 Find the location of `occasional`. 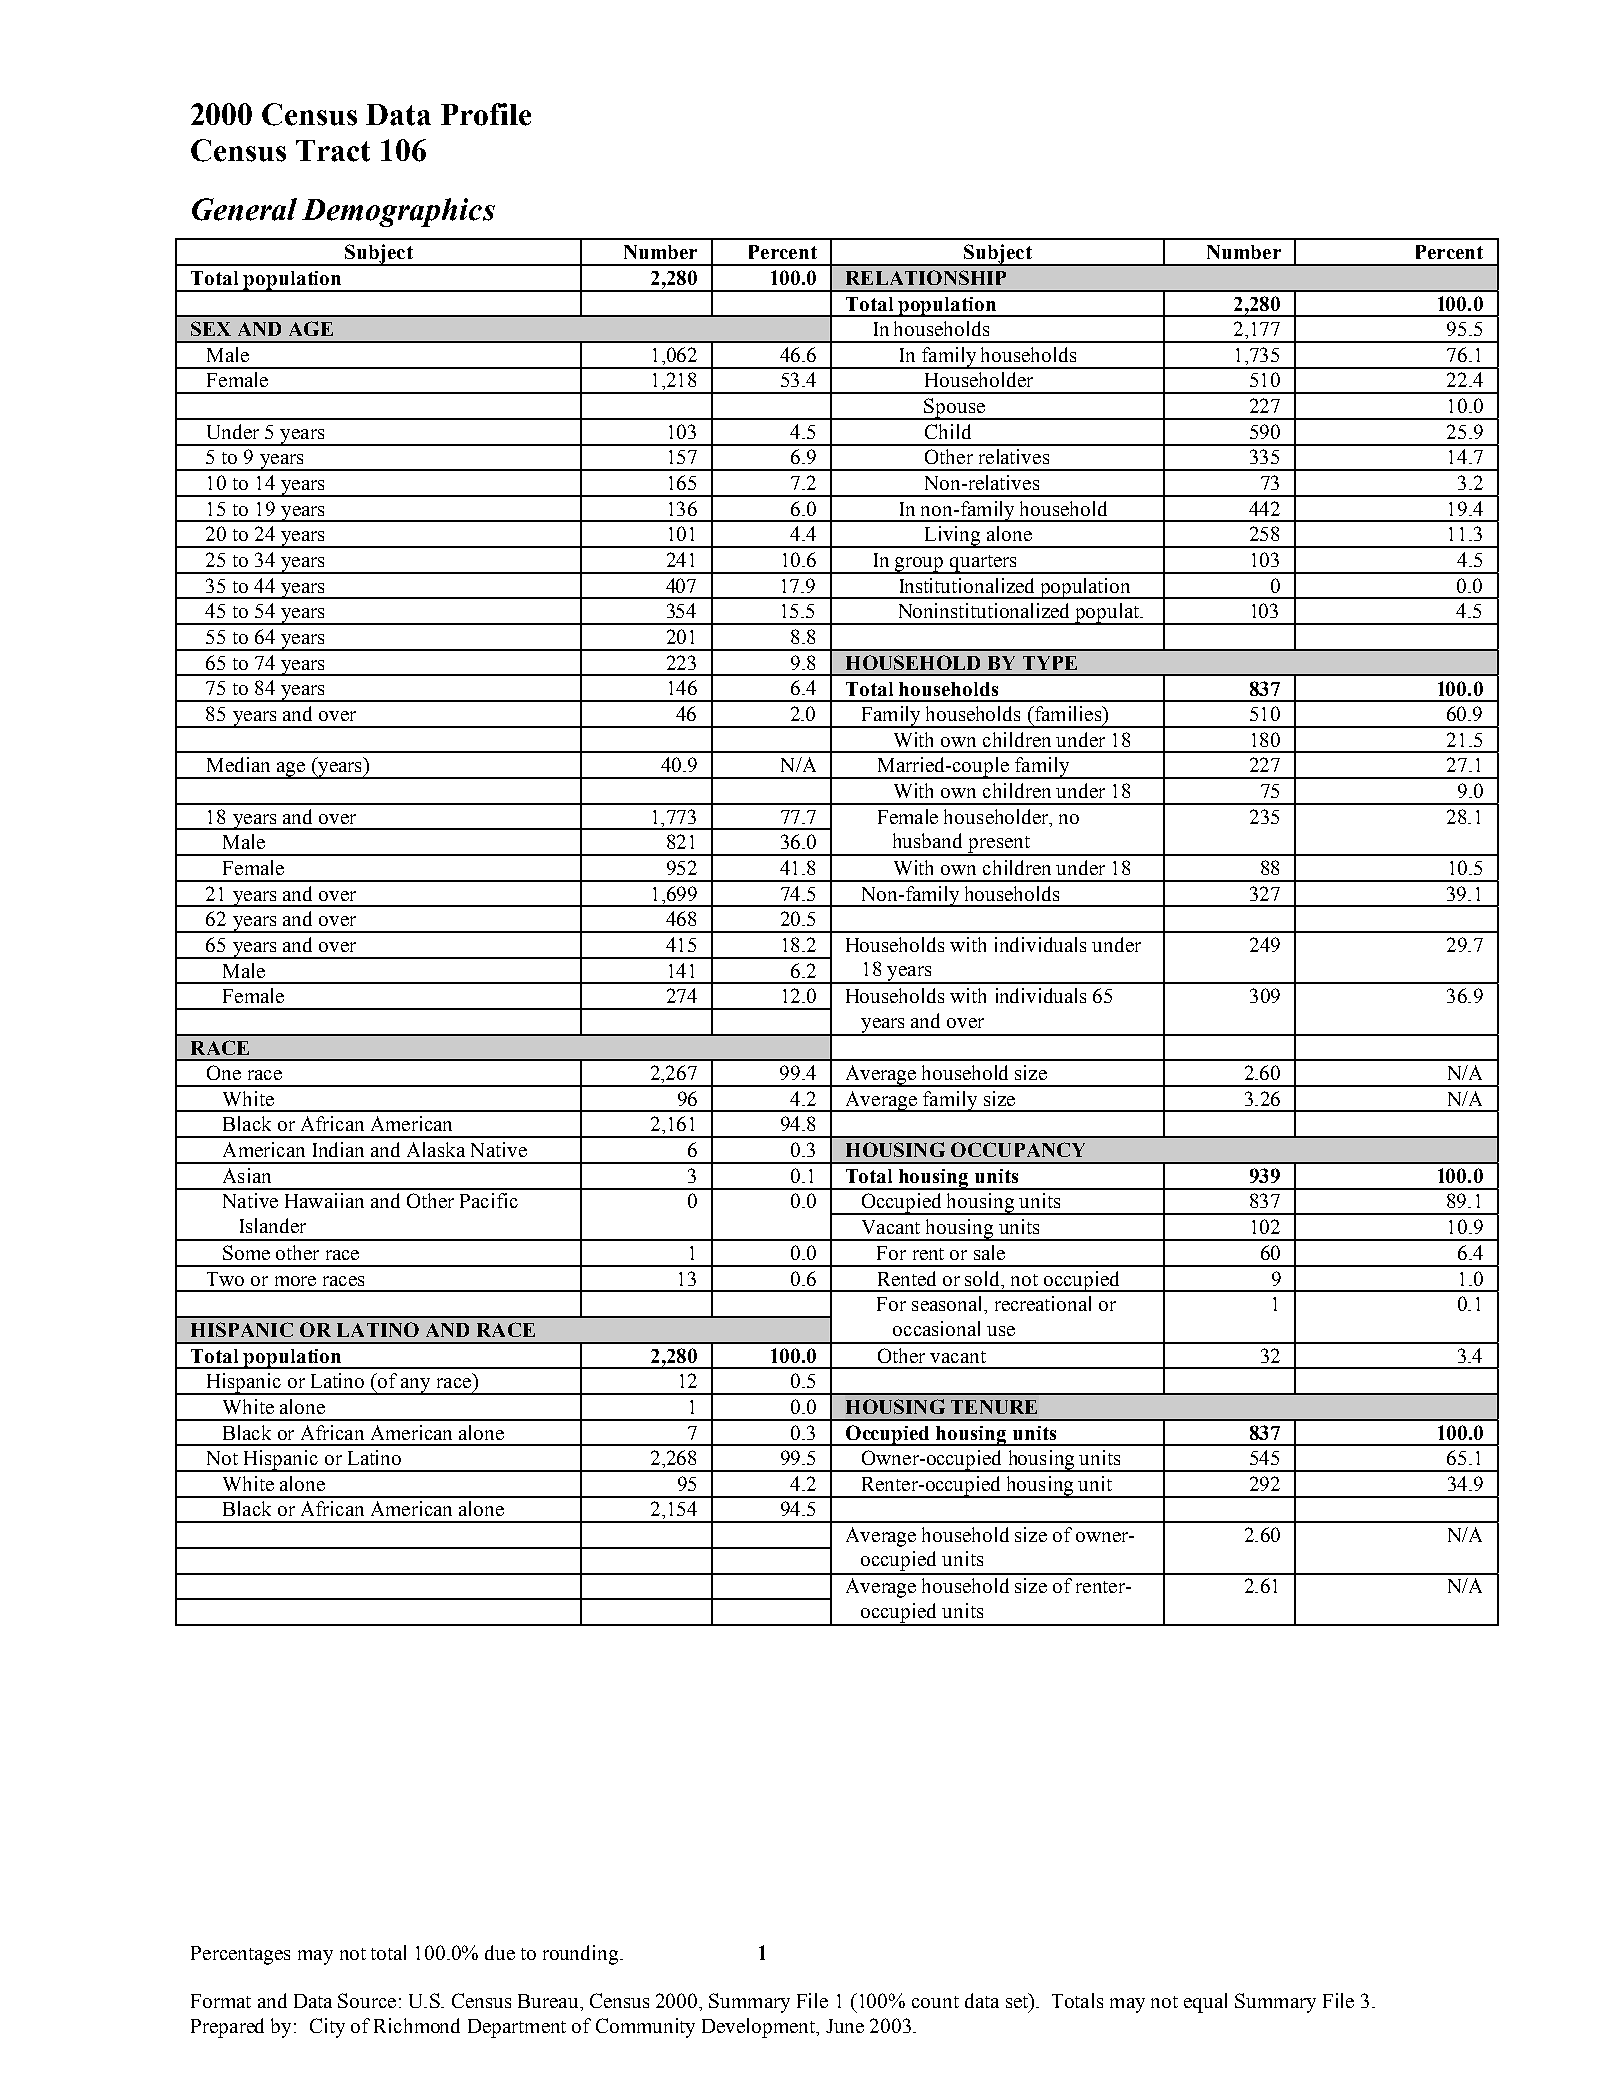

occasional is located at coordinates (936, 1328).
